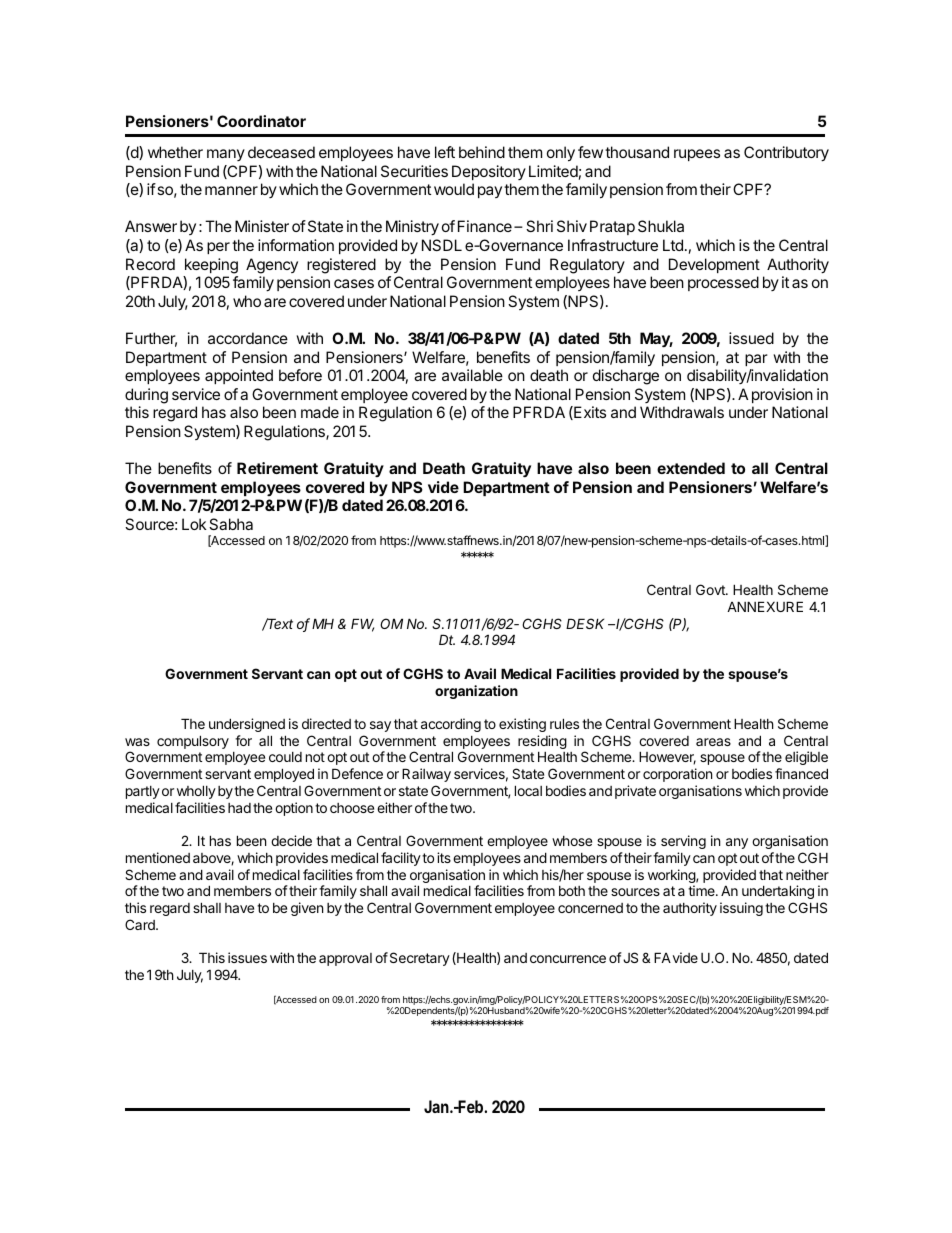 This screenshot has width=952, height=1233. What do you see at coordinates (697, 155) in the screenshot?
I see `rupees` at bounding box center [697, 155].
